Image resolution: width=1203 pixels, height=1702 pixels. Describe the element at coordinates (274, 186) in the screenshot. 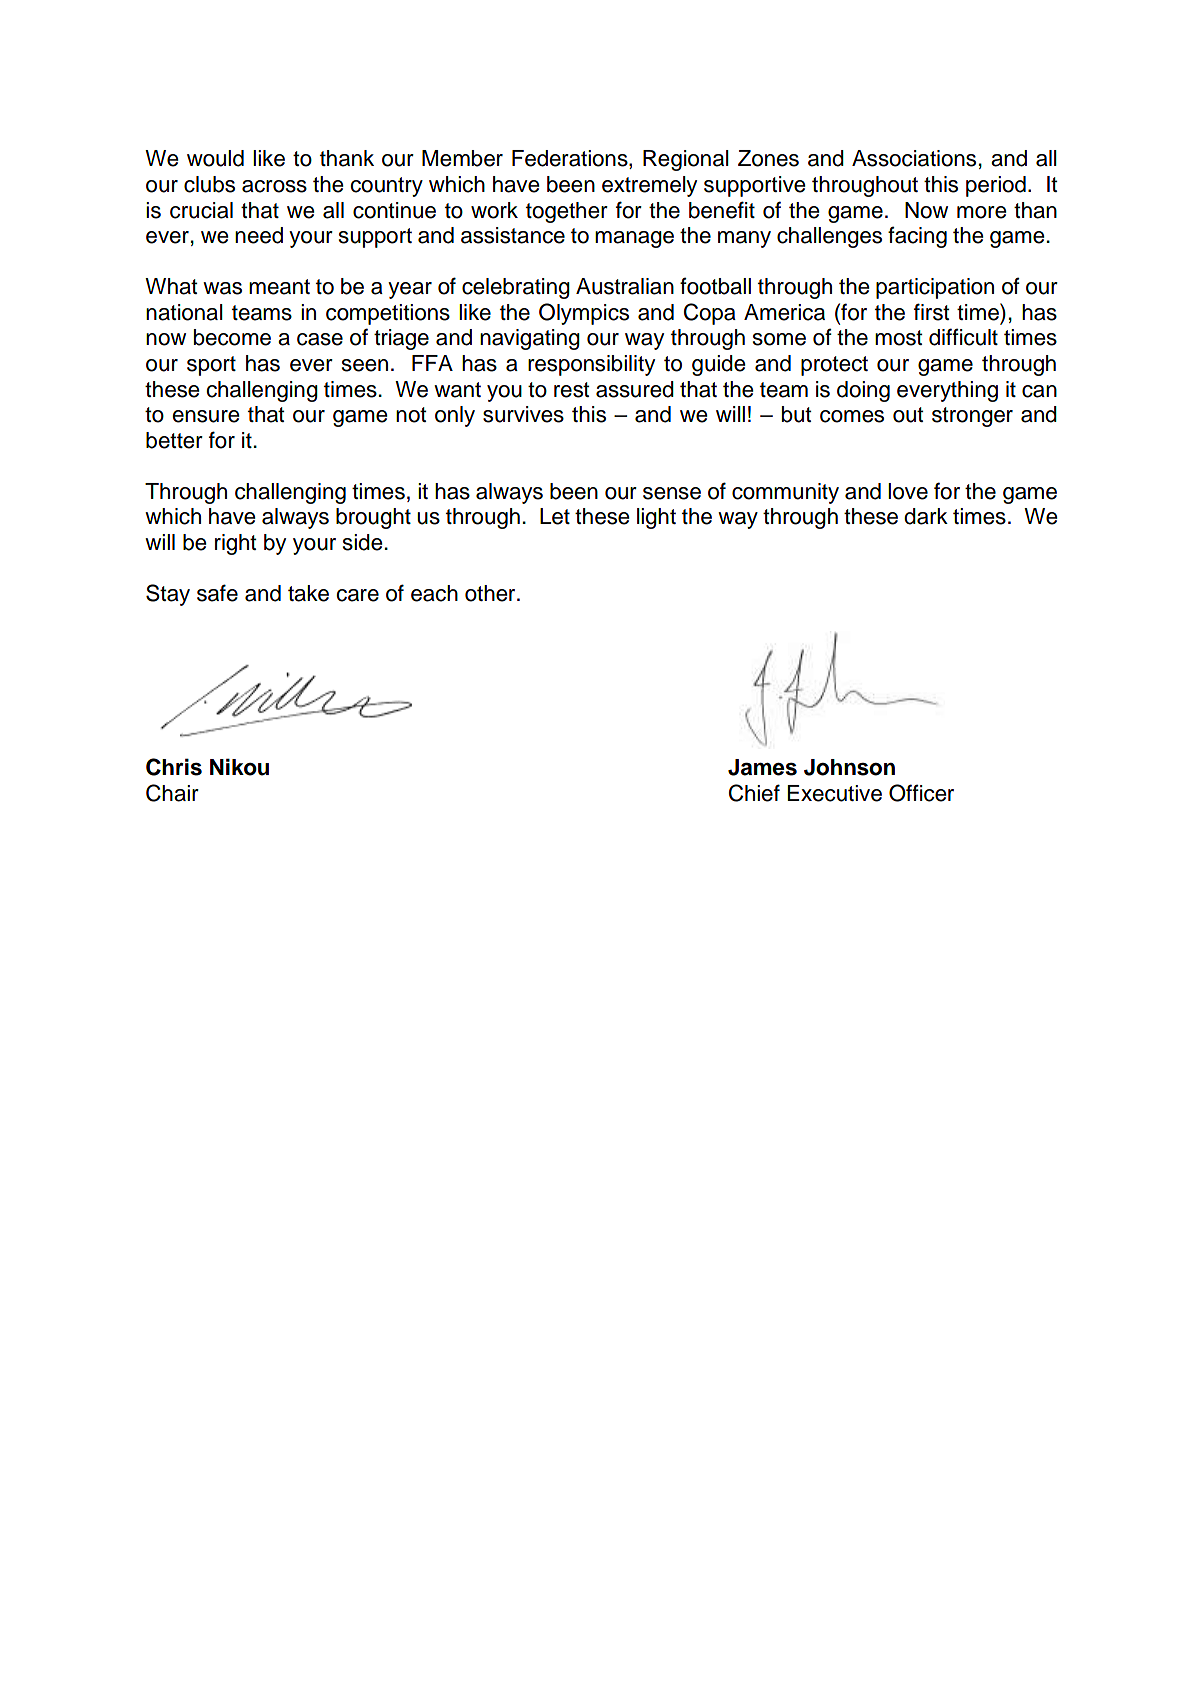

I see `across` at that location.
